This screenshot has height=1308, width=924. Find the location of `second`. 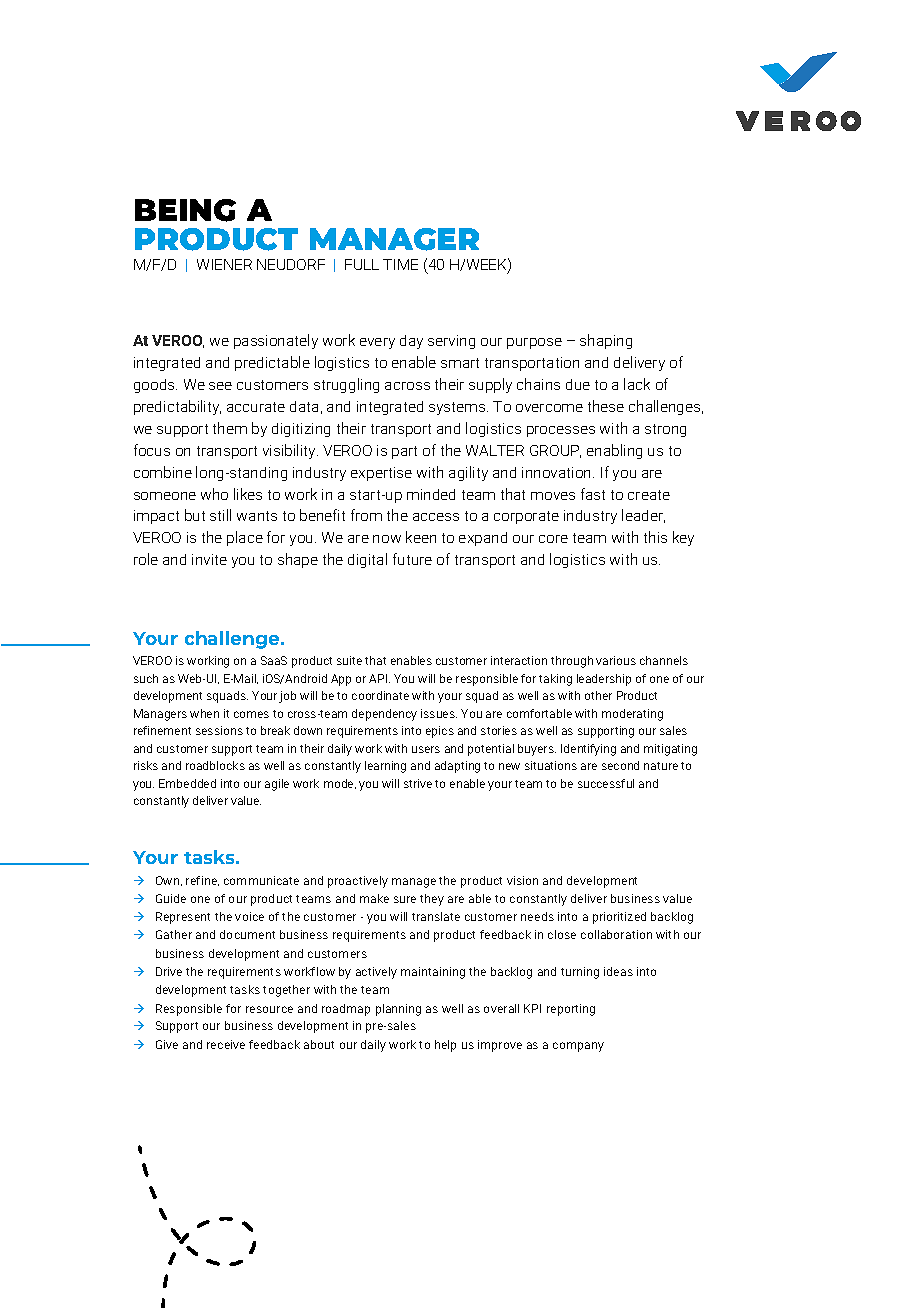

second is located at coordinates (620, 765).
